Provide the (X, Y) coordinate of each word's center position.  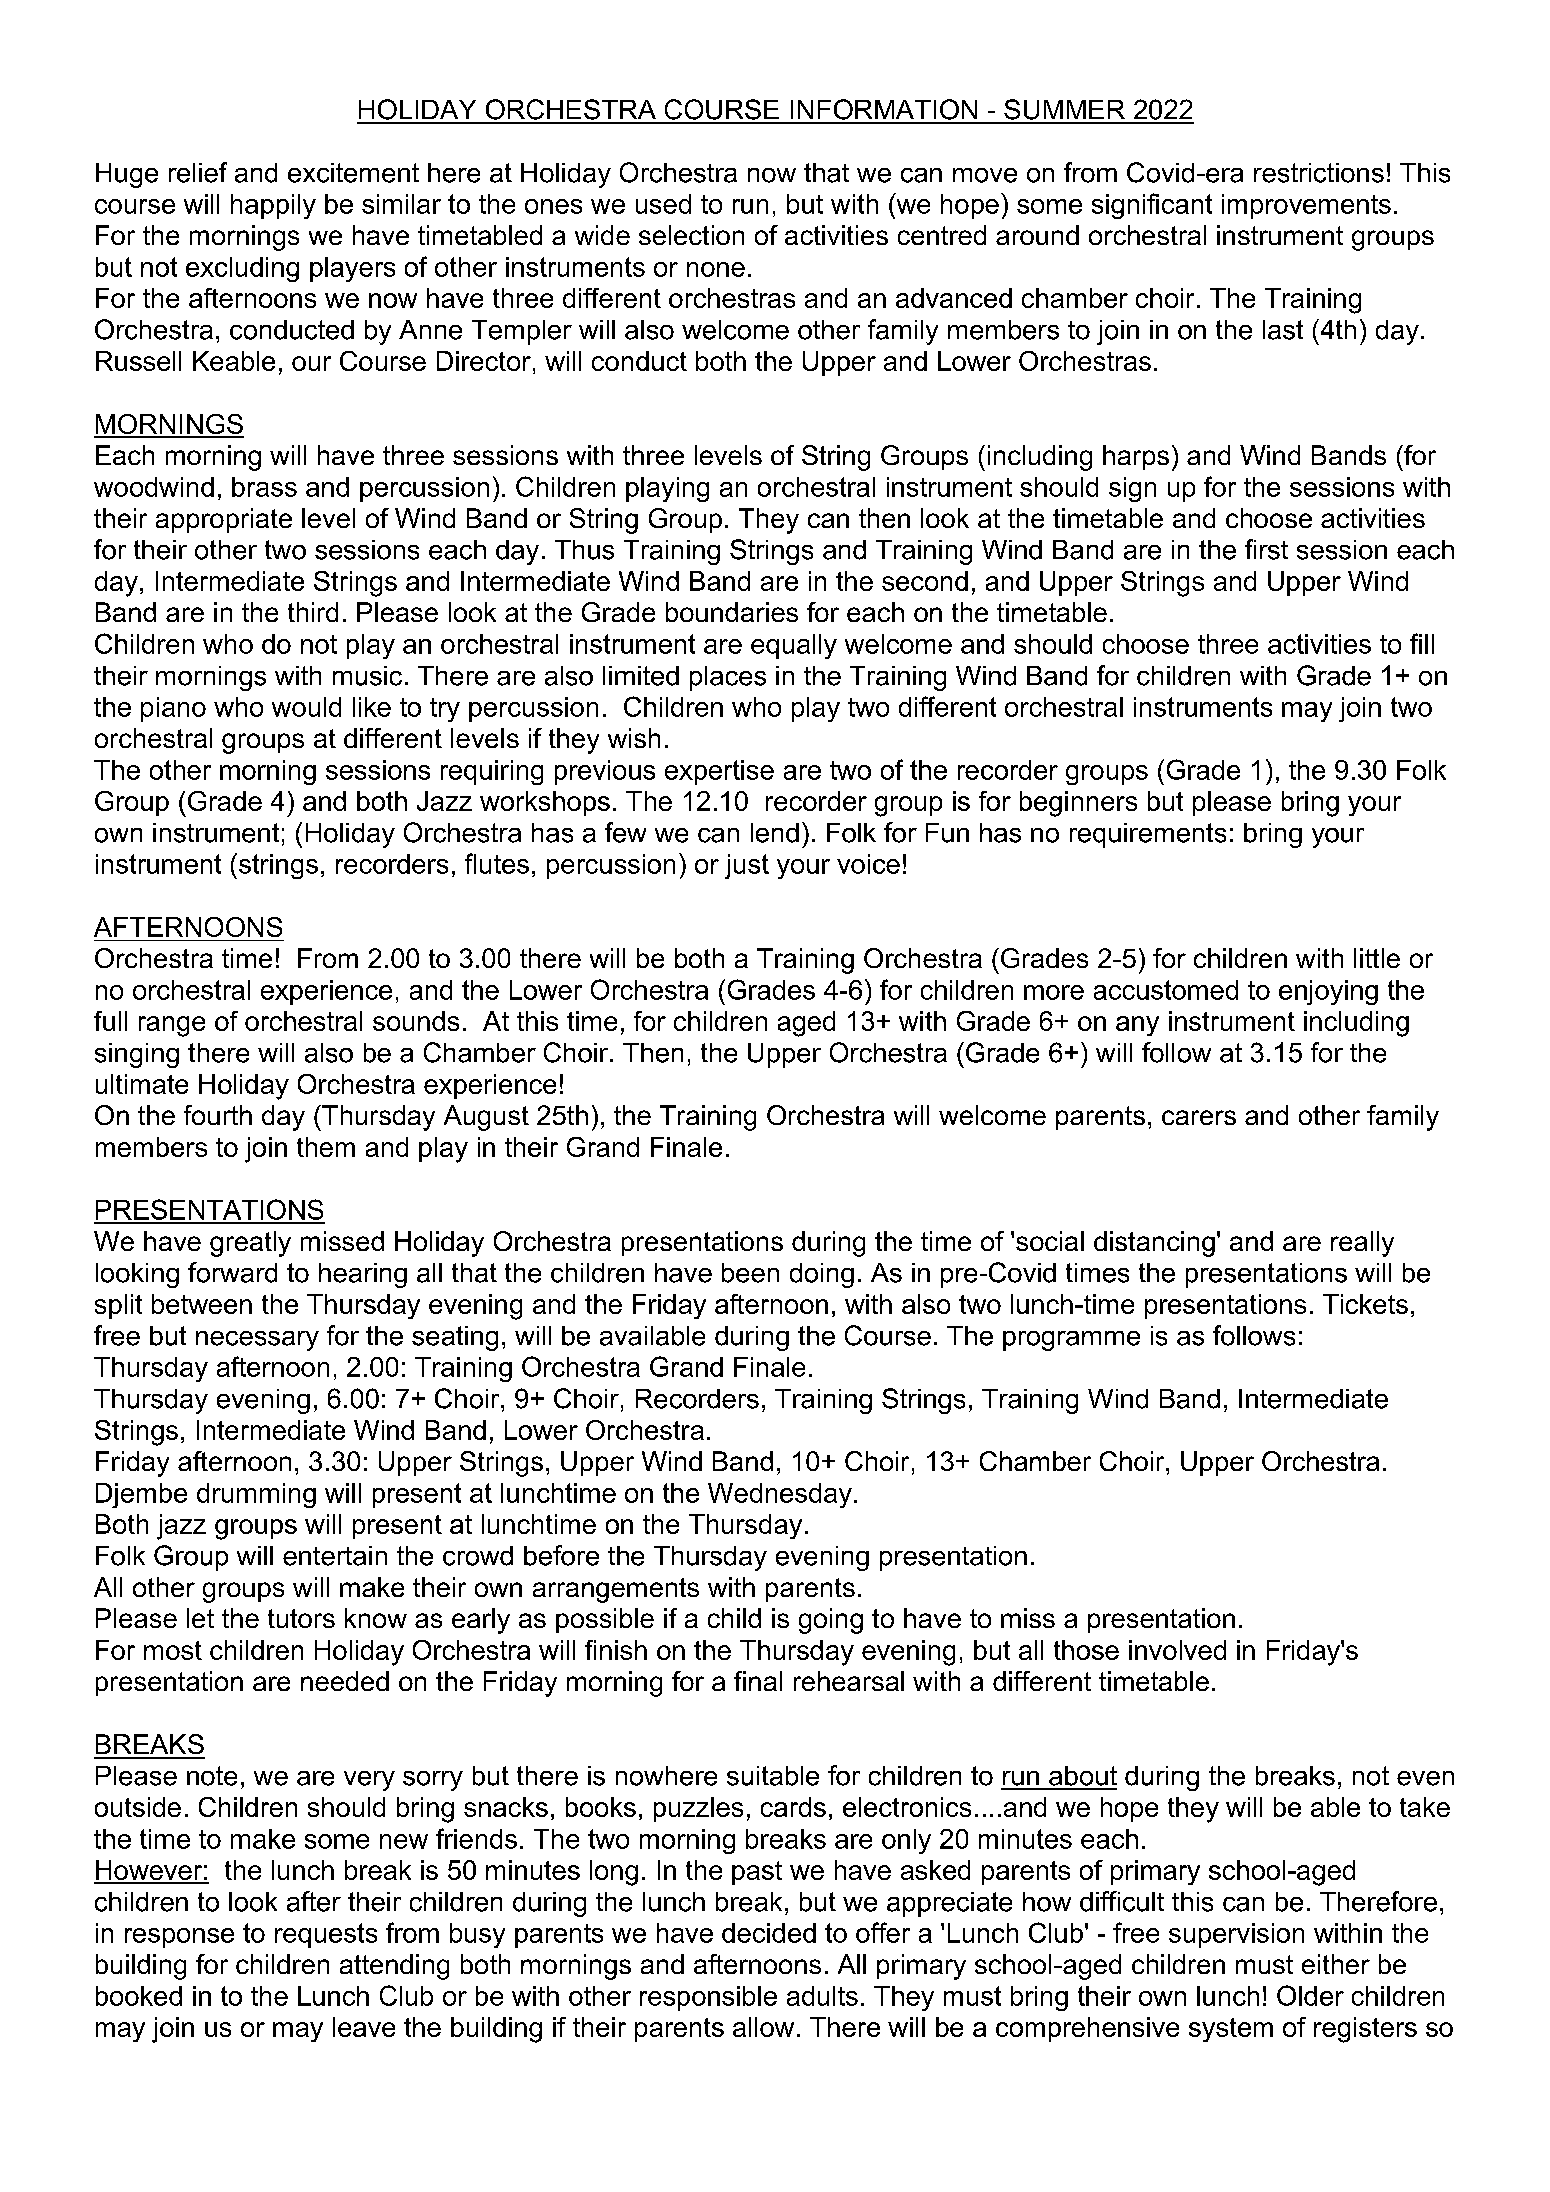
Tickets (1365, 1304)
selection (691, 235)
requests (326, 1935)
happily (273, 206)
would (306, 707)
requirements (1148, 835)
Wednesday (780, 1495)
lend (775, 833)
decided (769, 1933)
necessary (257, 1341)
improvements (1306, 206)
